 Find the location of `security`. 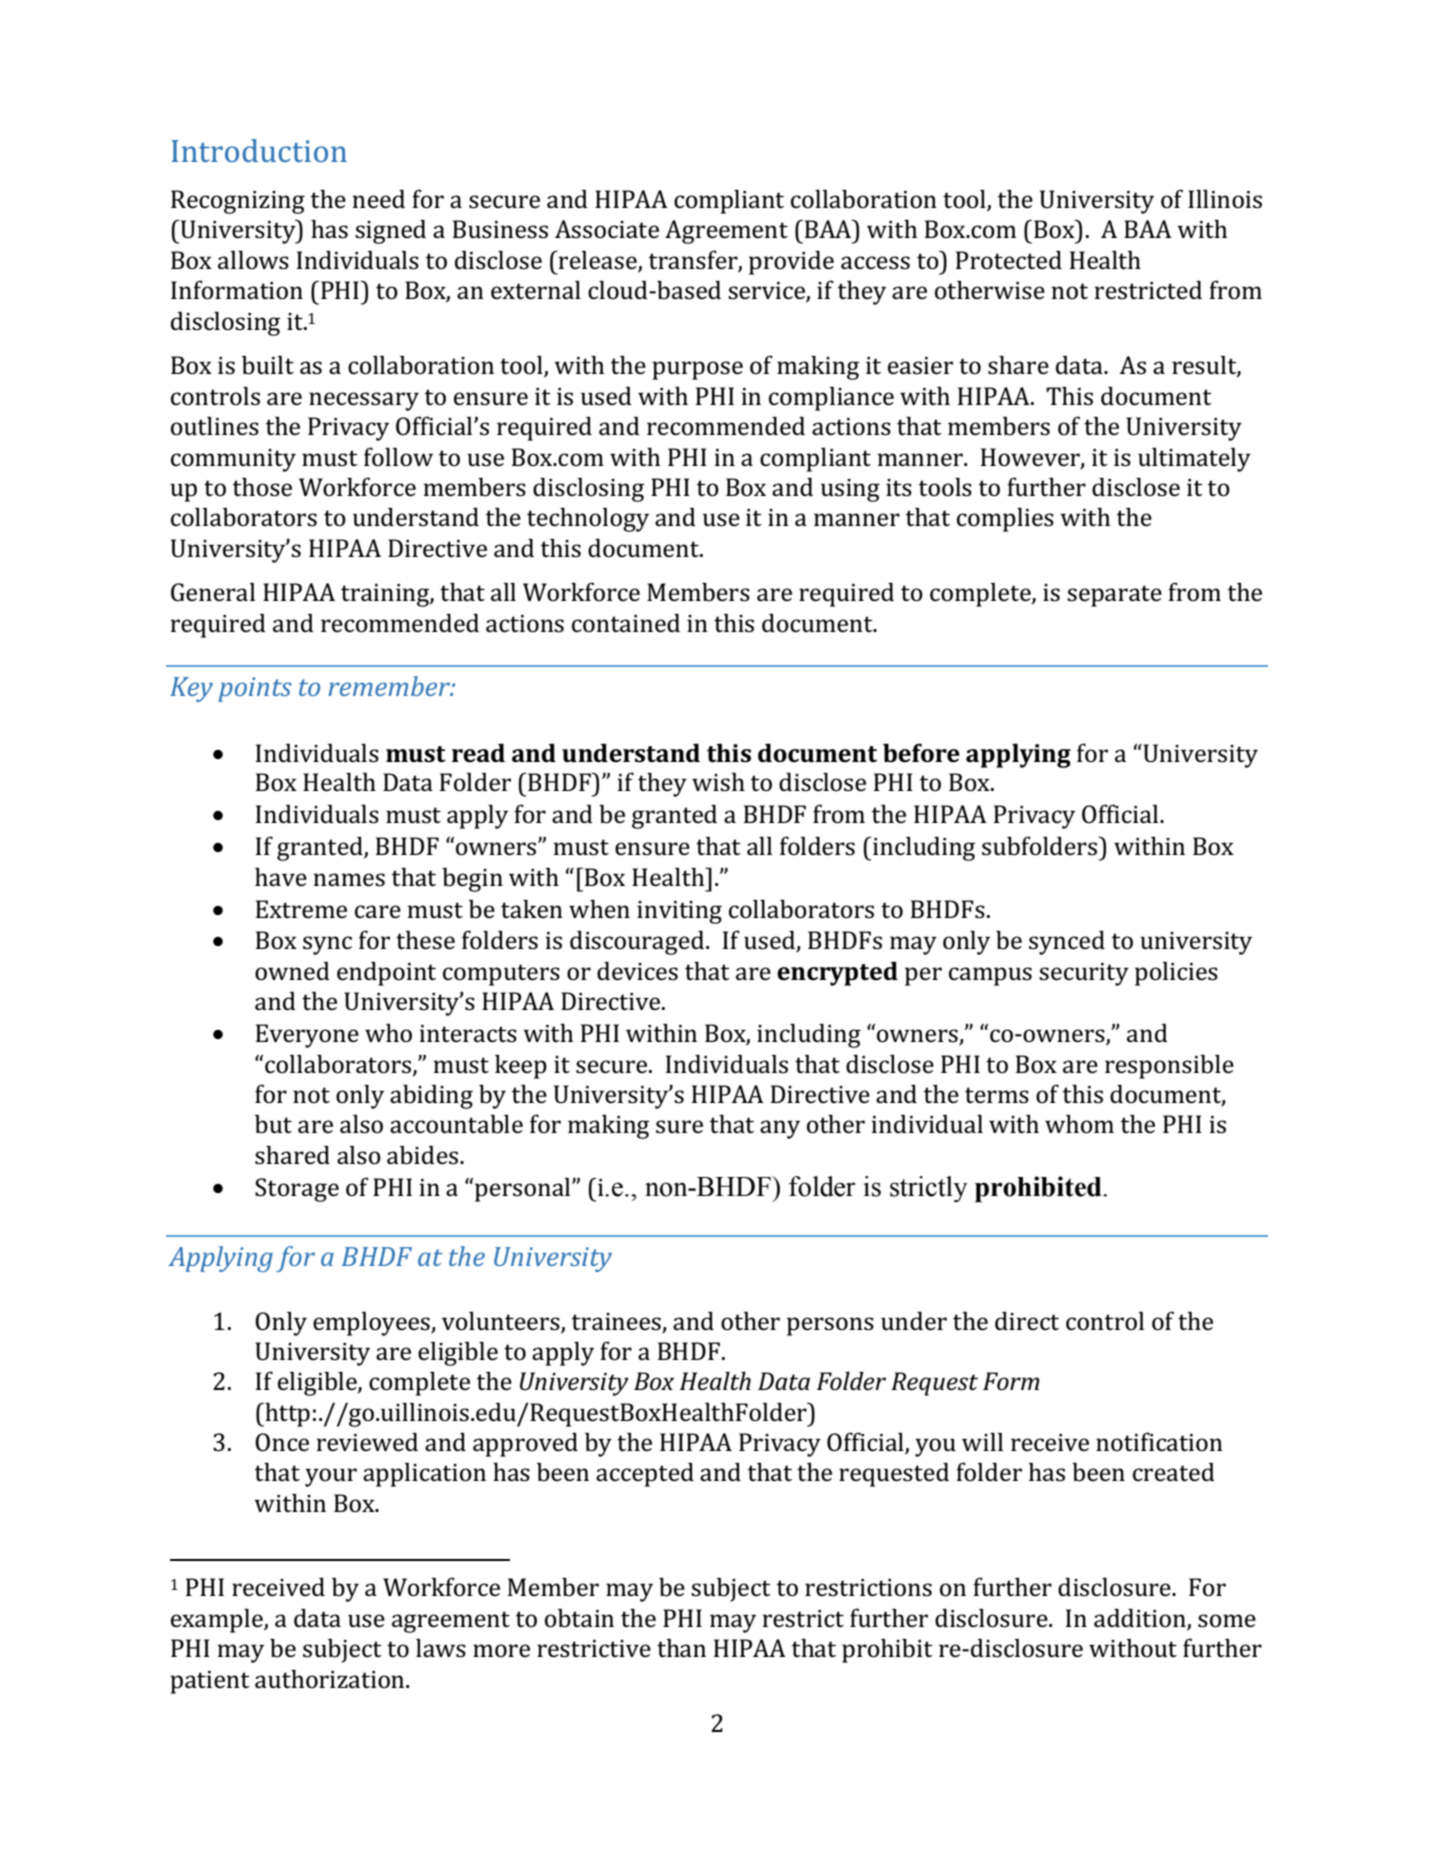

security is located at coordinates (1084, 974).
